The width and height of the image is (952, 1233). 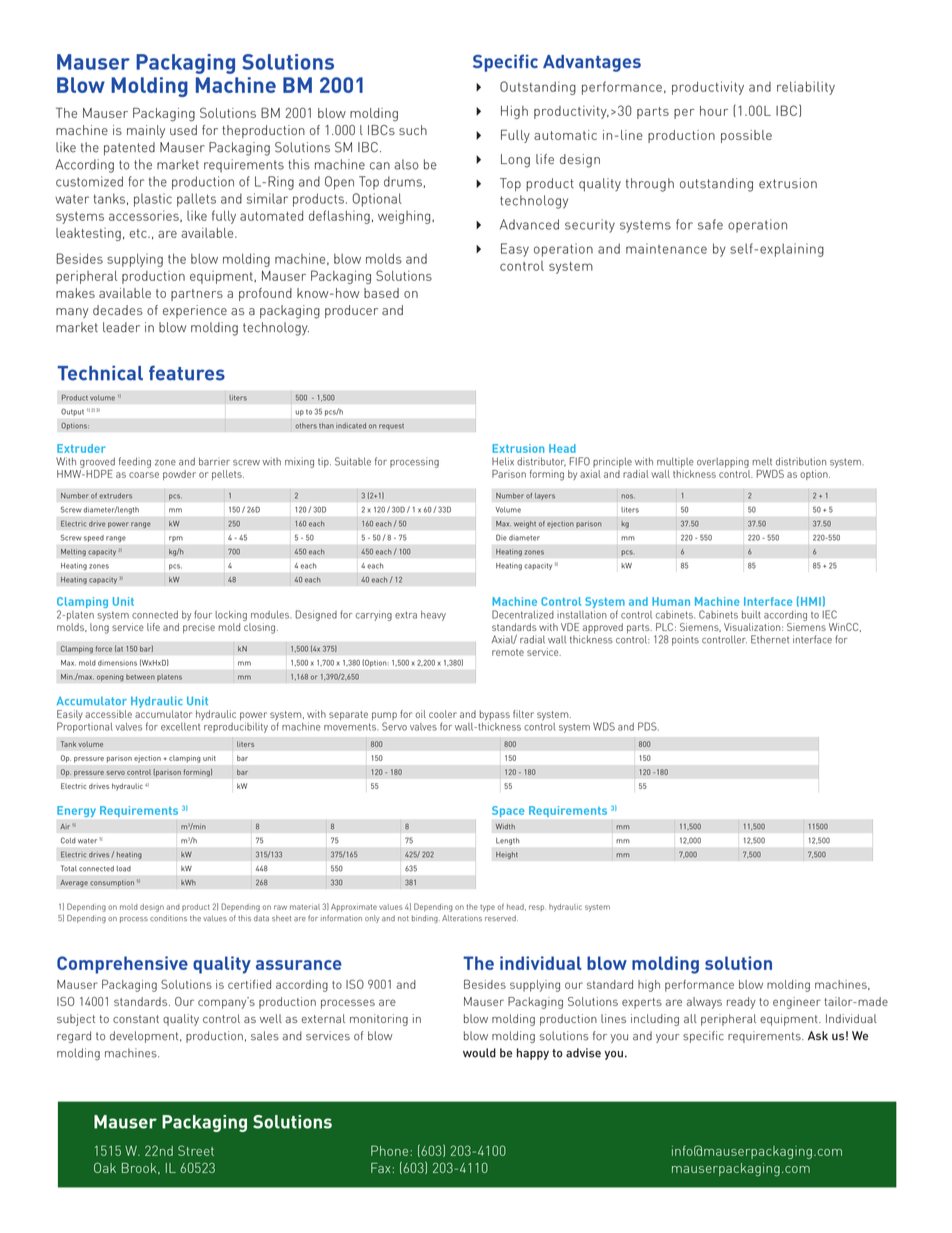 I want to click on Phone, so click(x=391, y=1150).
